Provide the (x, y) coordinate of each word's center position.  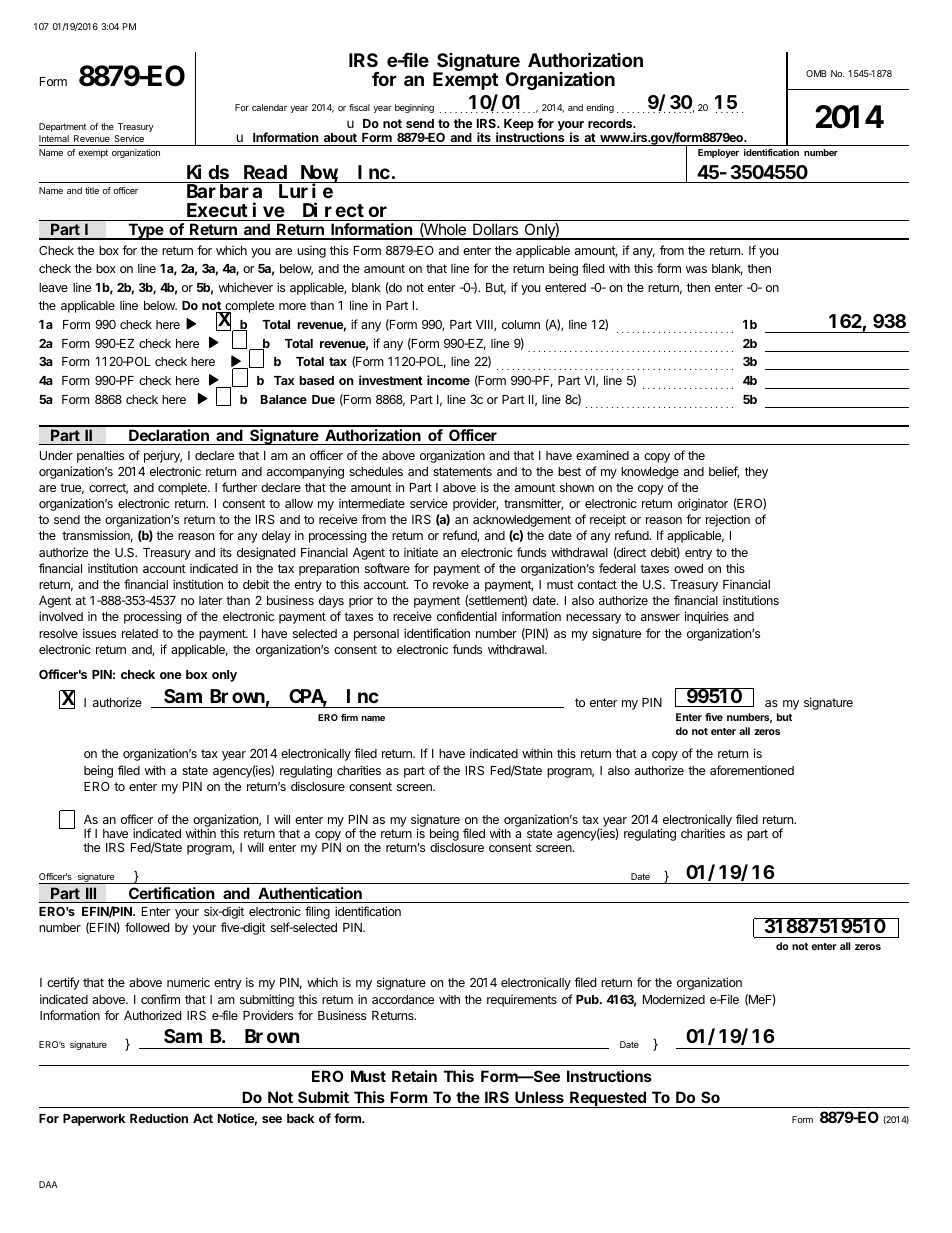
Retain (414, 1076)
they (756, 473)
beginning (414, 108)
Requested (608, 1099)
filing (317, 912)
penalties (100, 456)
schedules (376, 471)
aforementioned (752, 770)
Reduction (159, 1118)
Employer (718, 153)
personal (376, 635)
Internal (54, 138)
